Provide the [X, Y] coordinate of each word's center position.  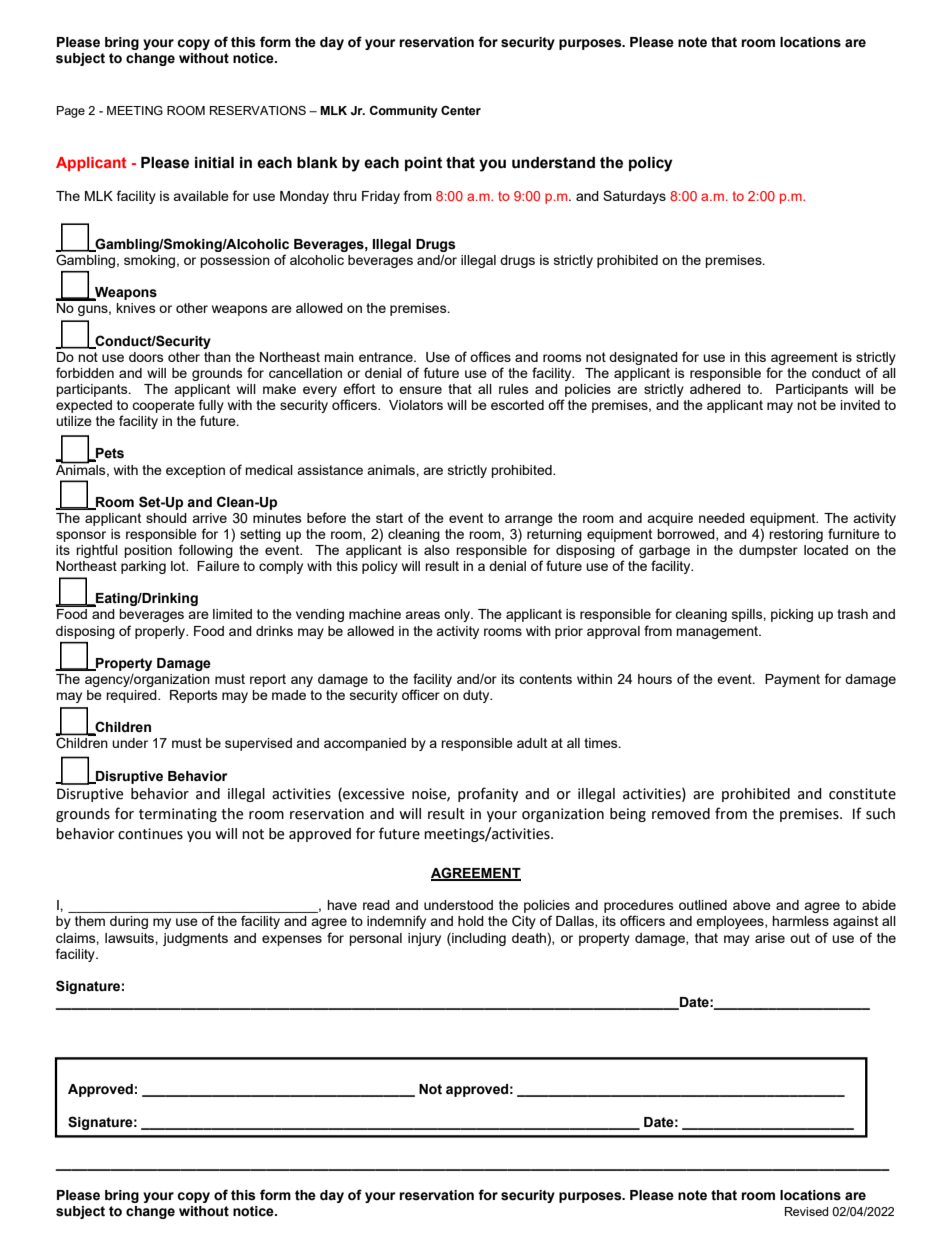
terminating [178, 815]
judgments [195, 939]
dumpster [768, 551]
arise [770, 938]
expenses [292, 940]
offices [490, 356]
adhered [715, 389]
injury [424, 939]
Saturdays [634, 197]
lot [179, 566]
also [437, 550]
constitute [862, 794]
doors [146, 357]
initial [214, 163]
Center [461, 111]
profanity [488, 794]
